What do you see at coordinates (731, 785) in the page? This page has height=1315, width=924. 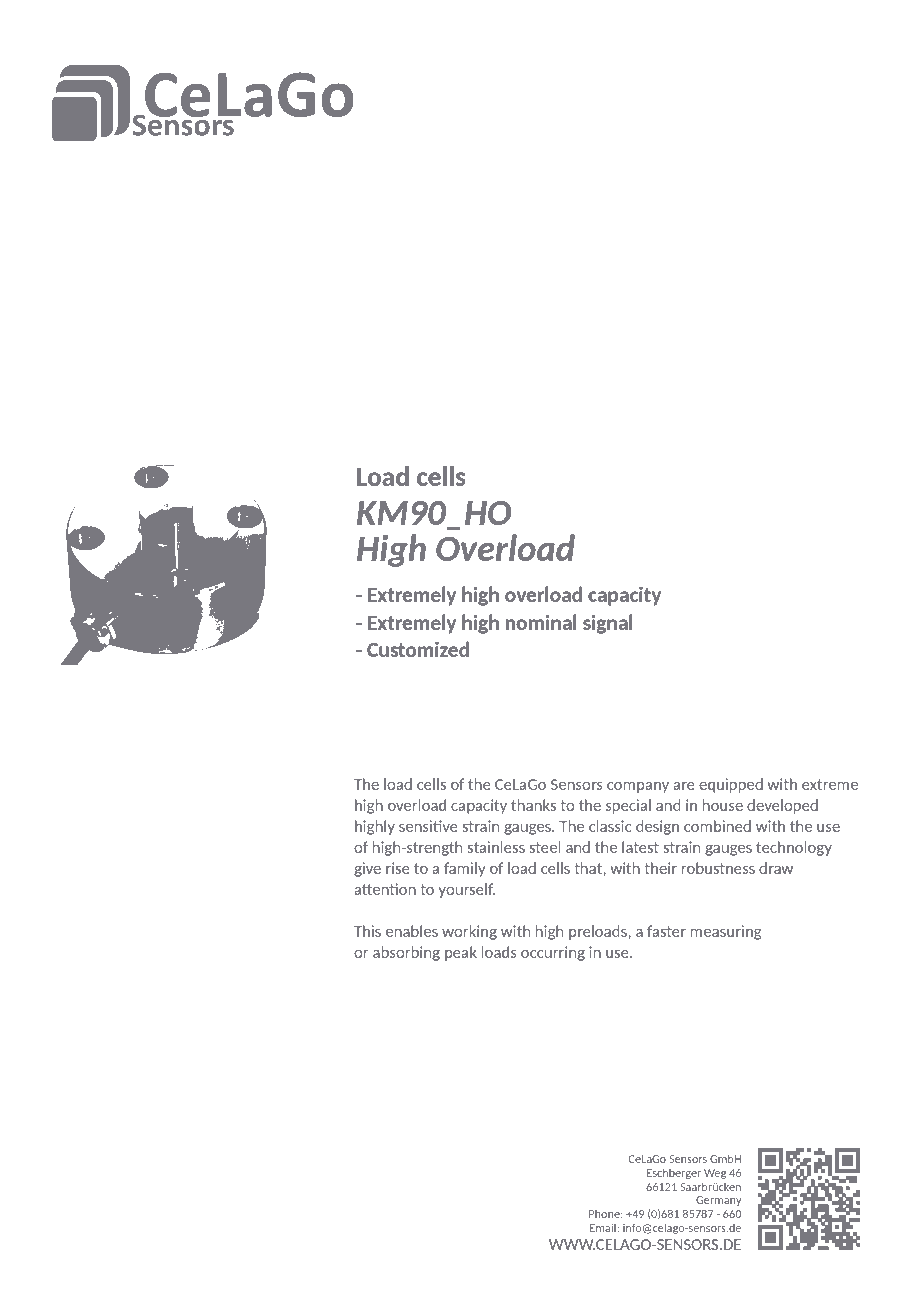 I see `equipped` at bounding box center [731, 785].
